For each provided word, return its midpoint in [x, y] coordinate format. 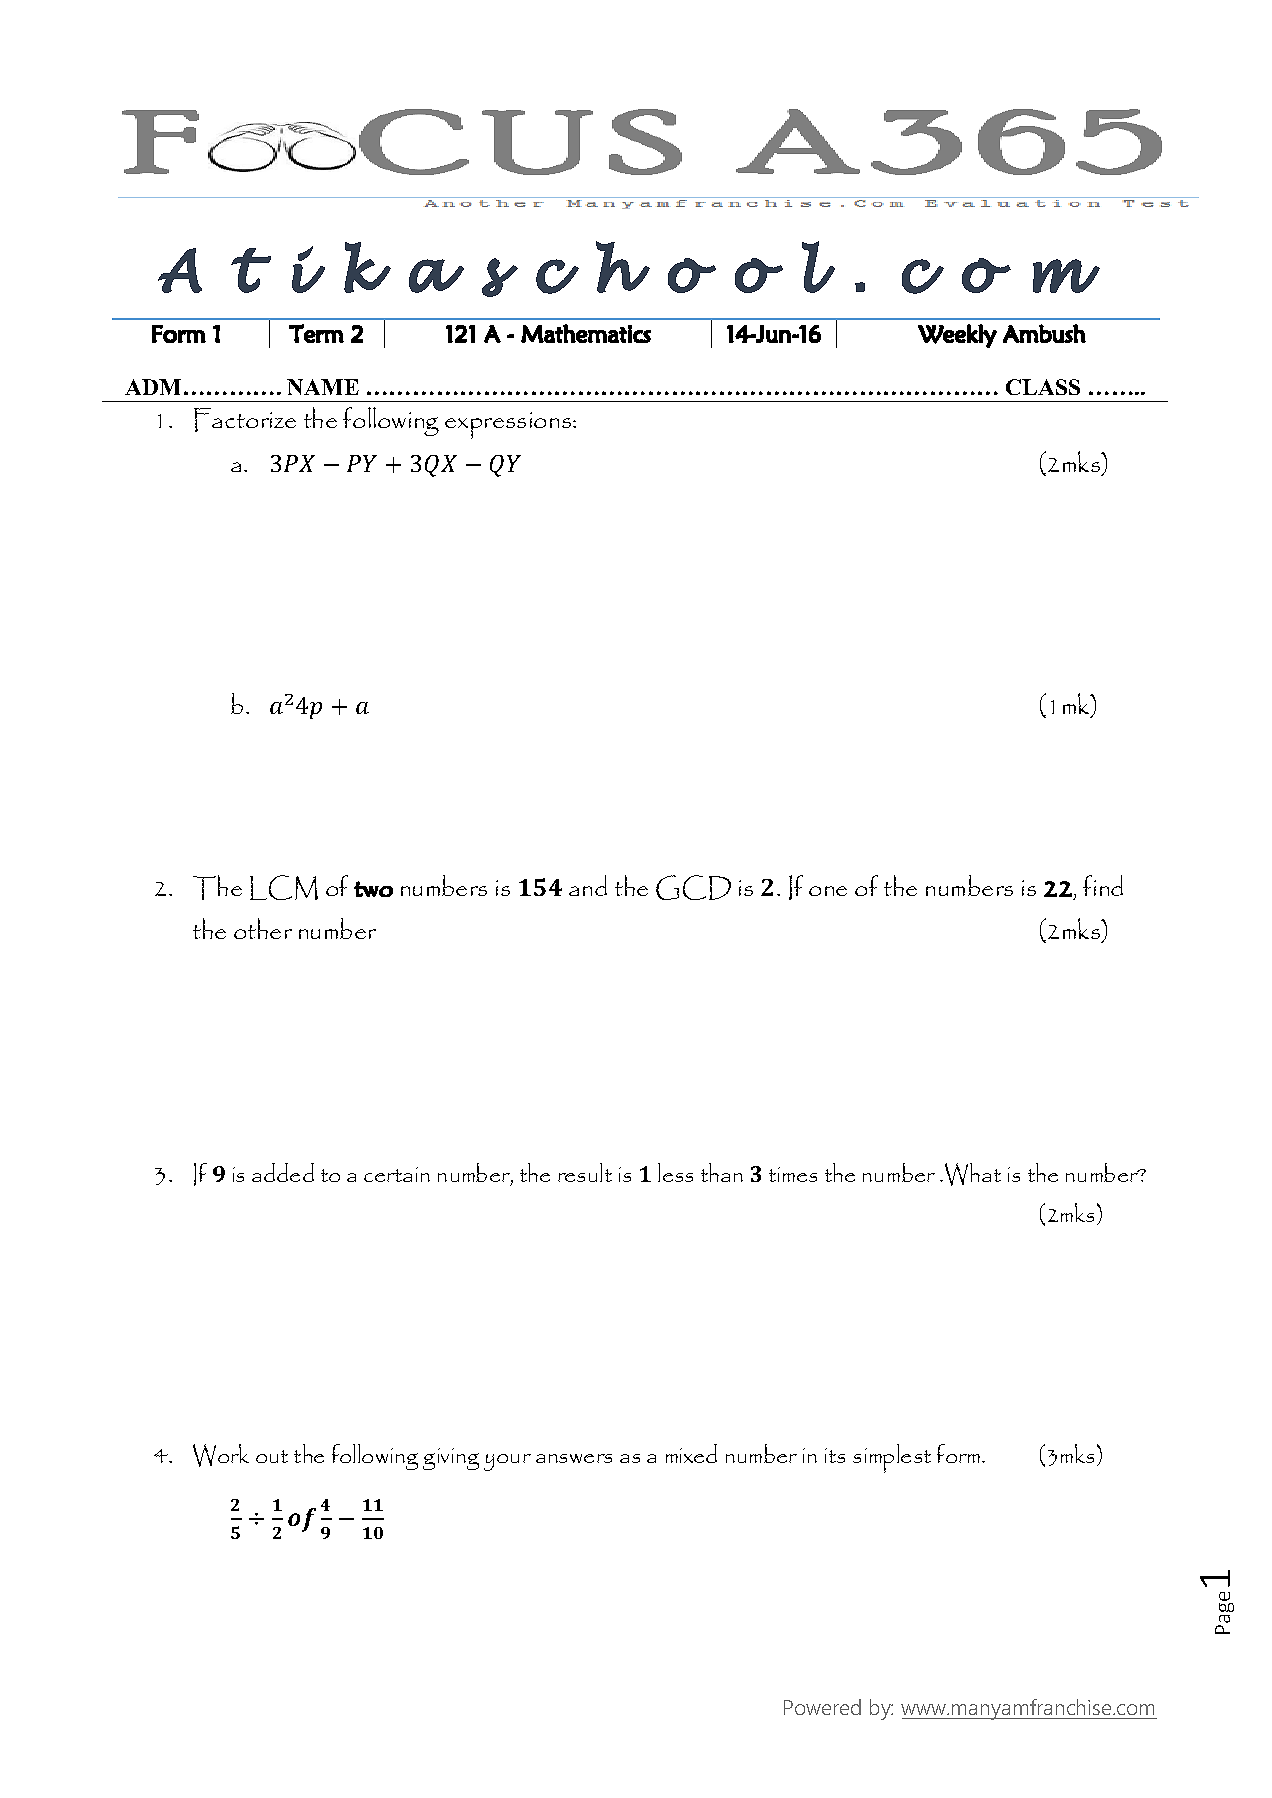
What [973, 1174]
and [588, 885]
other [263, 928]
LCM [284, 887]
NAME [323, 387]
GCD [693, 887]
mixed [691, 1453]
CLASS [1043, 387]
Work [221, 1455]
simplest [892, 1458]
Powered [822, 1707]
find [1103, 885]
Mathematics [586, 333]
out [272, 1456]
